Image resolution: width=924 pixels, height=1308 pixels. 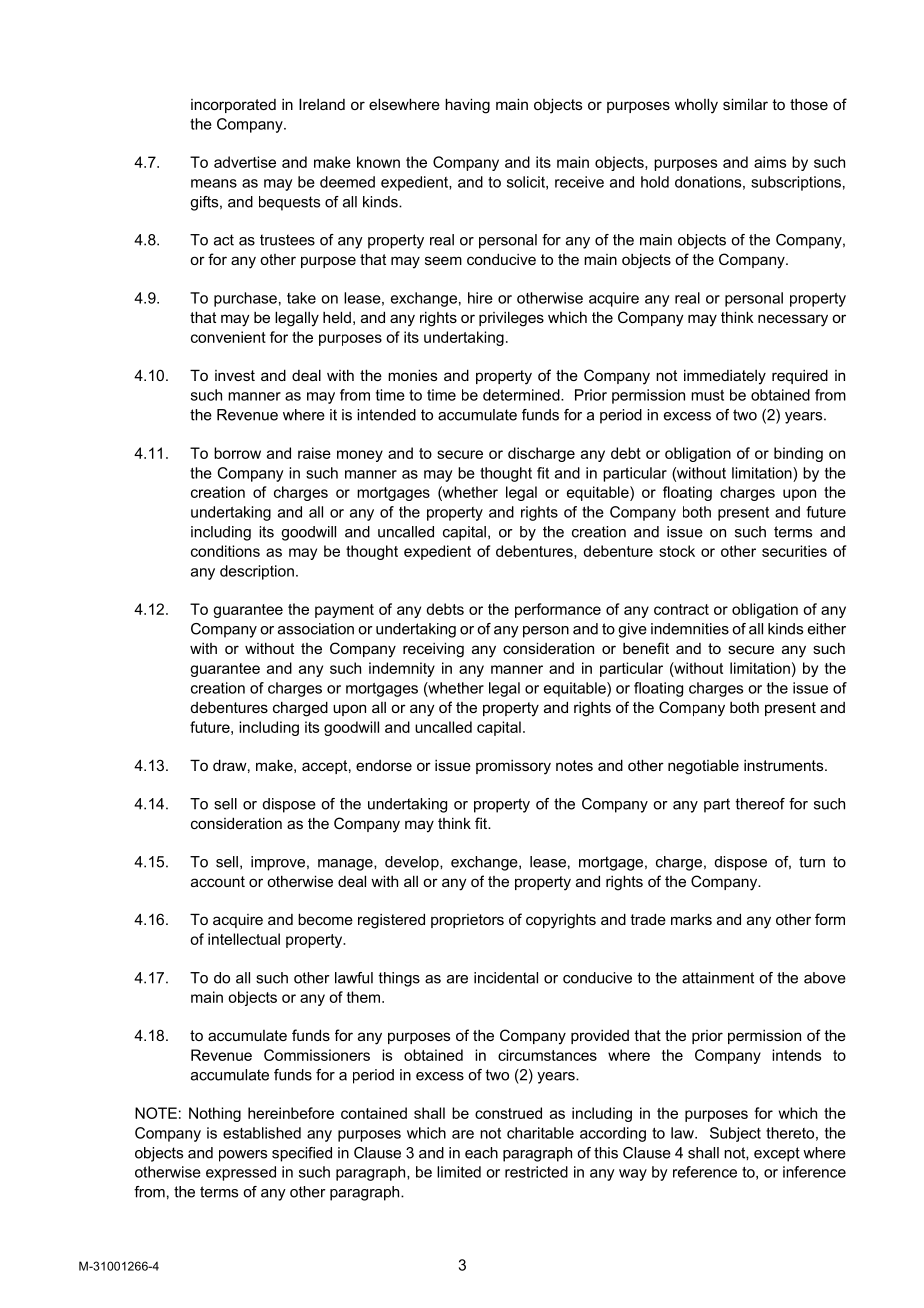 What do you see at coordinates (770, 162) in the page?
I see `aims` at bounding box center [770, 162].
